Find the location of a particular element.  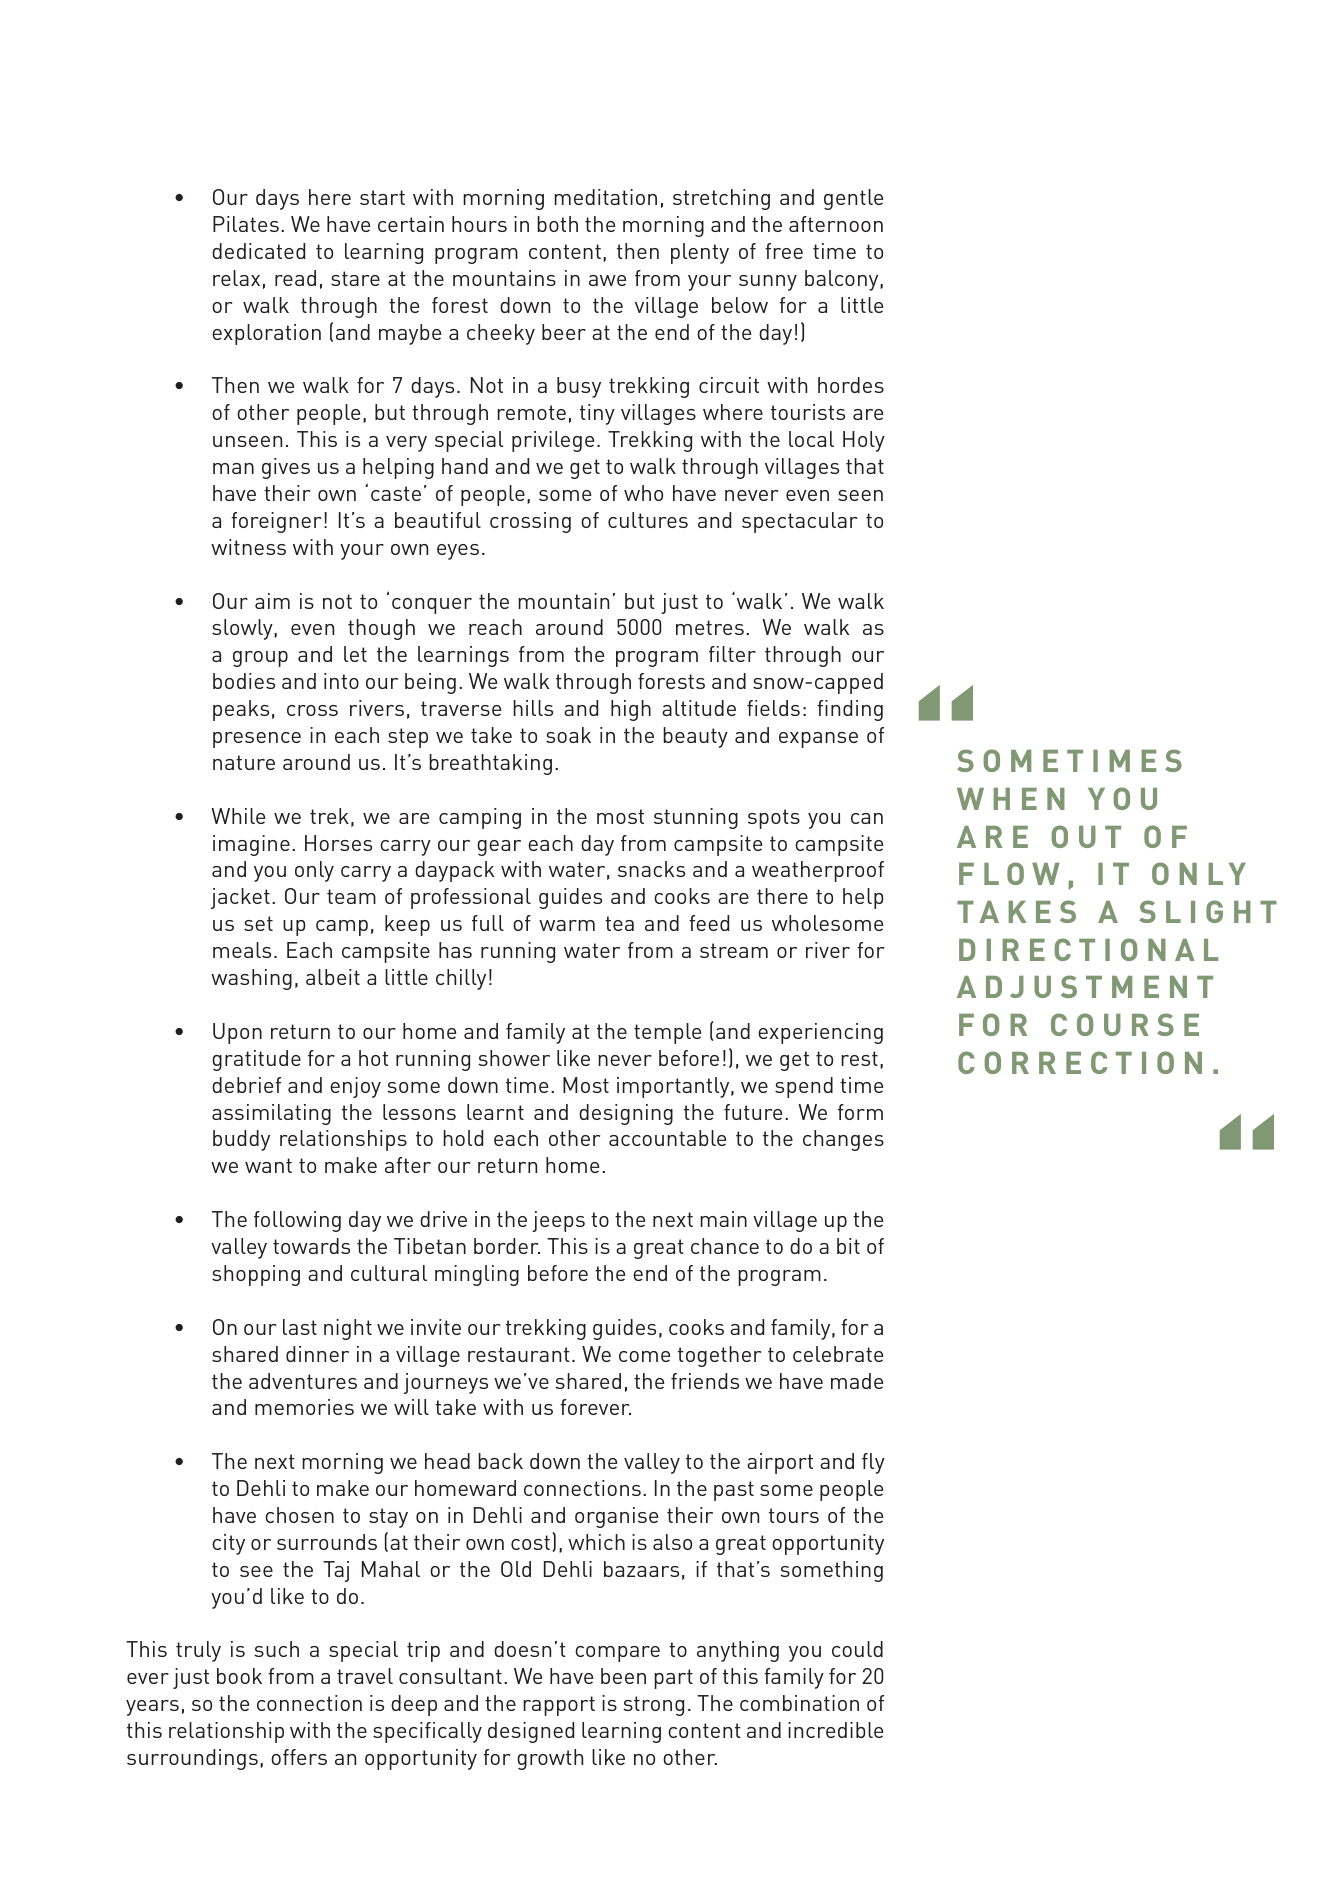

designed is located at coordinates (531, 1732).
